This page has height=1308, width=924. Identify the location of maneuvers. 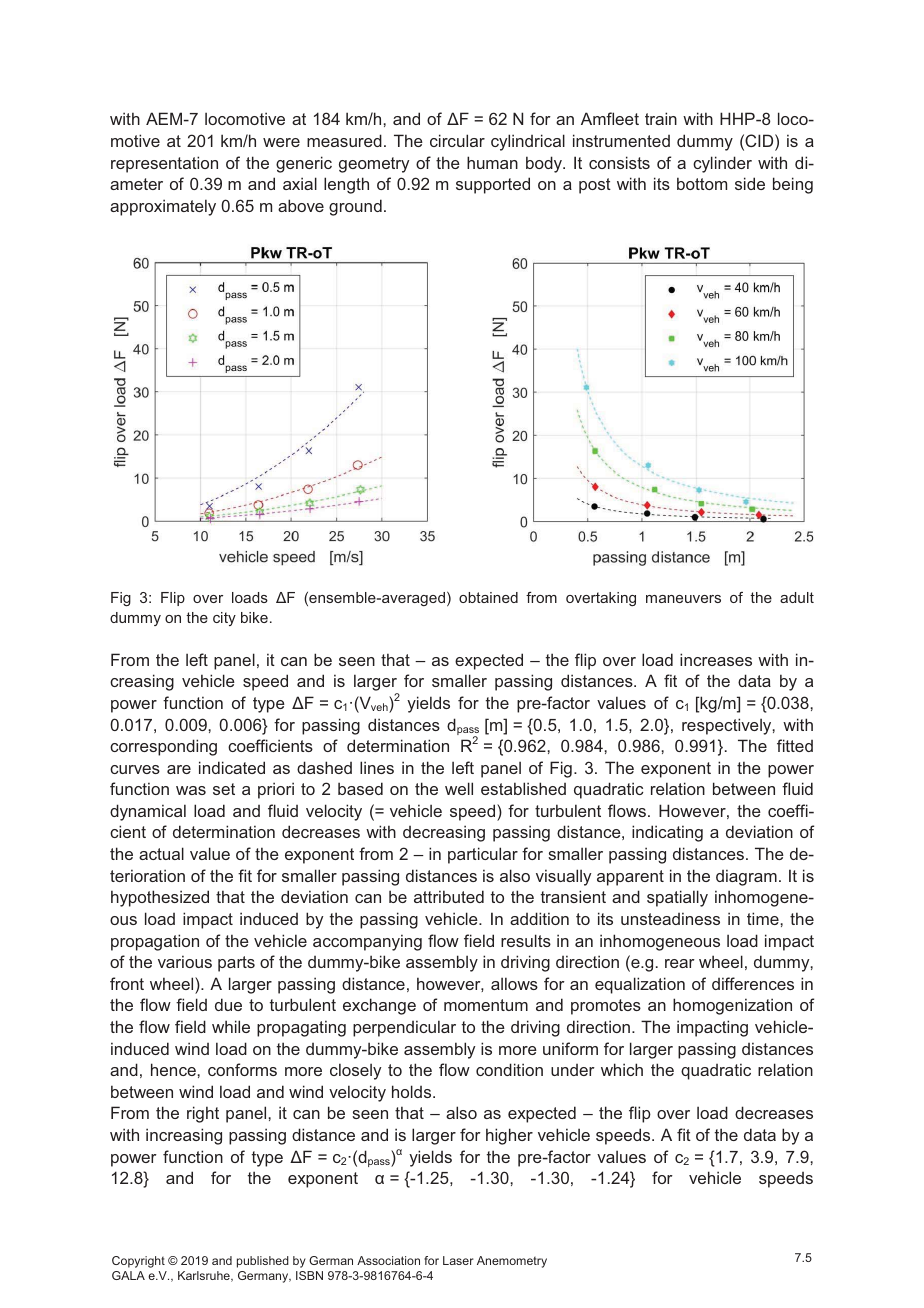
(683, 599).
